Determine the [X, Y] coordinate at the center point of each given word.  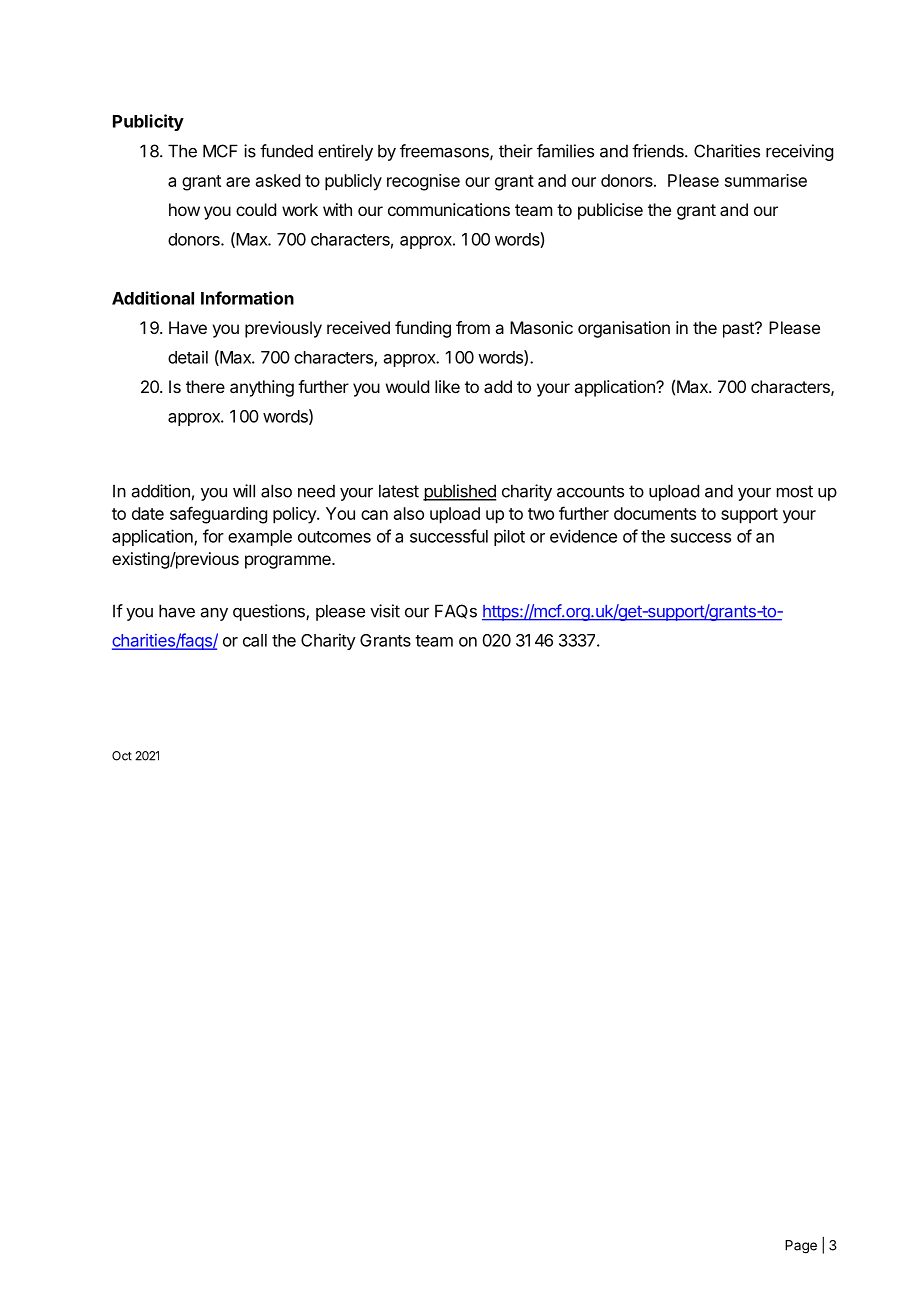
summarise [766, 180]
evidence [583, 536]
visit [385, 611]
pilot [509, 537]
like [447, 386]
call [255, 640]
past [739, 330]
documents [655, 513]
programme [289, 562]
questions [270, 612]
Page [801, 1247]
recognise [423, 182]
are [238, 182]
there [205, 386]
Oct [122, 756]
